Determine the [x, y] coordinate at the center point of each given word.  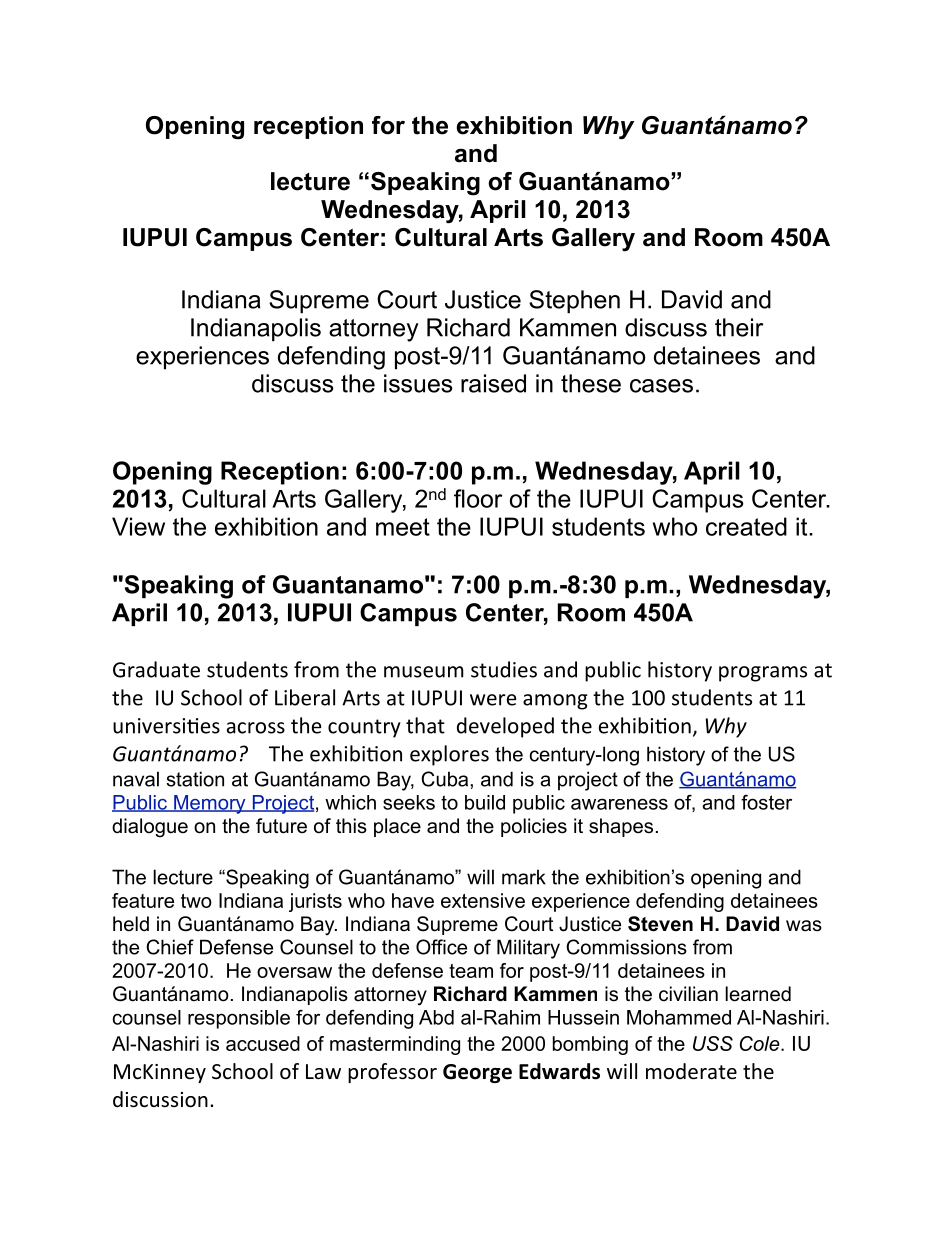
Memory [210, 804]
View [138, 526]
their [739, 327]
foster [766, 802]
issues [418, 383]
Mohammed [679, 1017]
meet [403, 527]
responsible [239, 1019]
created [746, 526]
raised [493, 383]
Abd [436, 1017]
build [485, 802]
